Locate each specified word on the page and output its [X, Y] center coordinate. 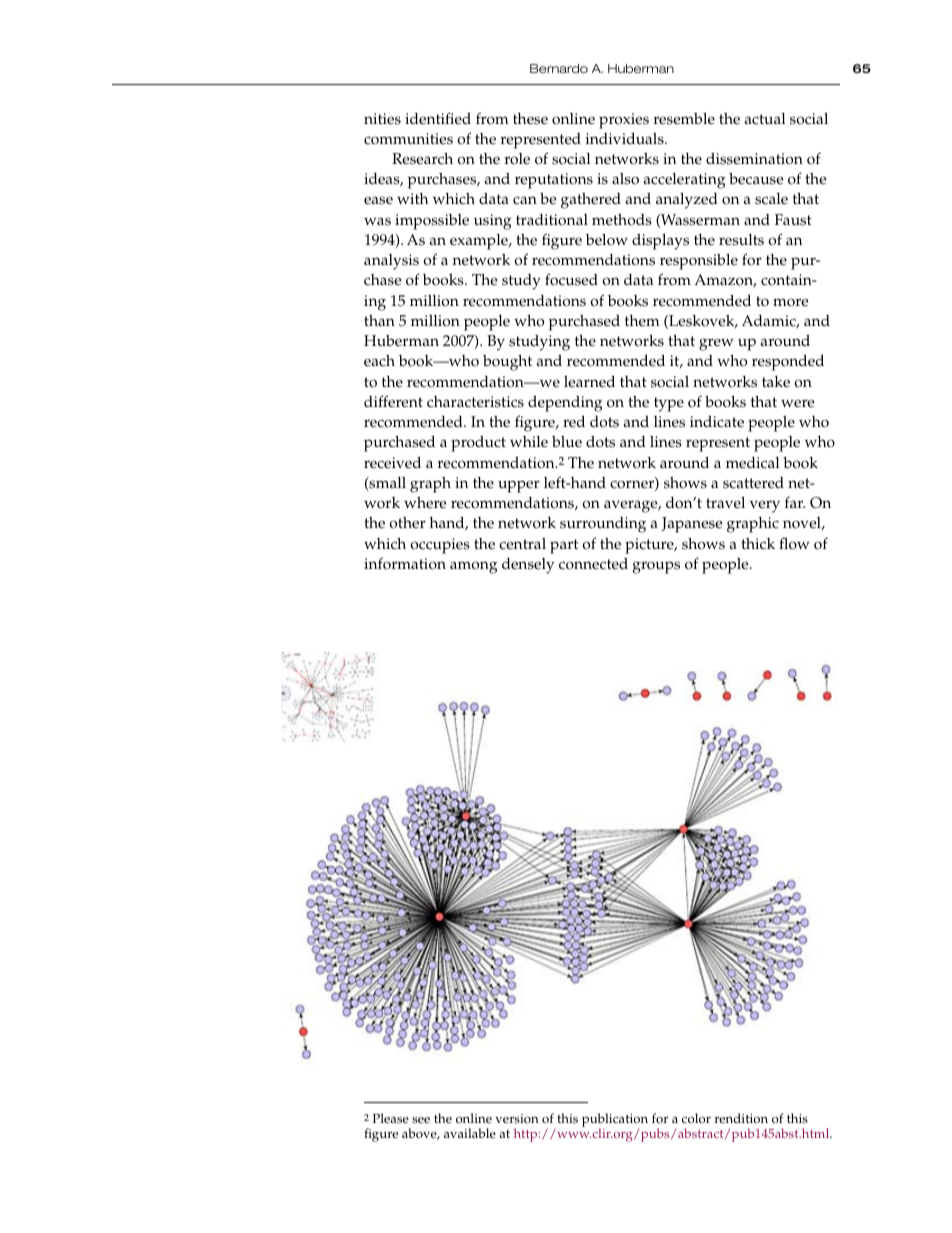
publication [615, 1121]
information [405, 563]
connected [593, 564]
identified [438, 118]
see [421, 1120]
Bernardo [559, 68]
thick [758, 544]
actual [765, 119]
